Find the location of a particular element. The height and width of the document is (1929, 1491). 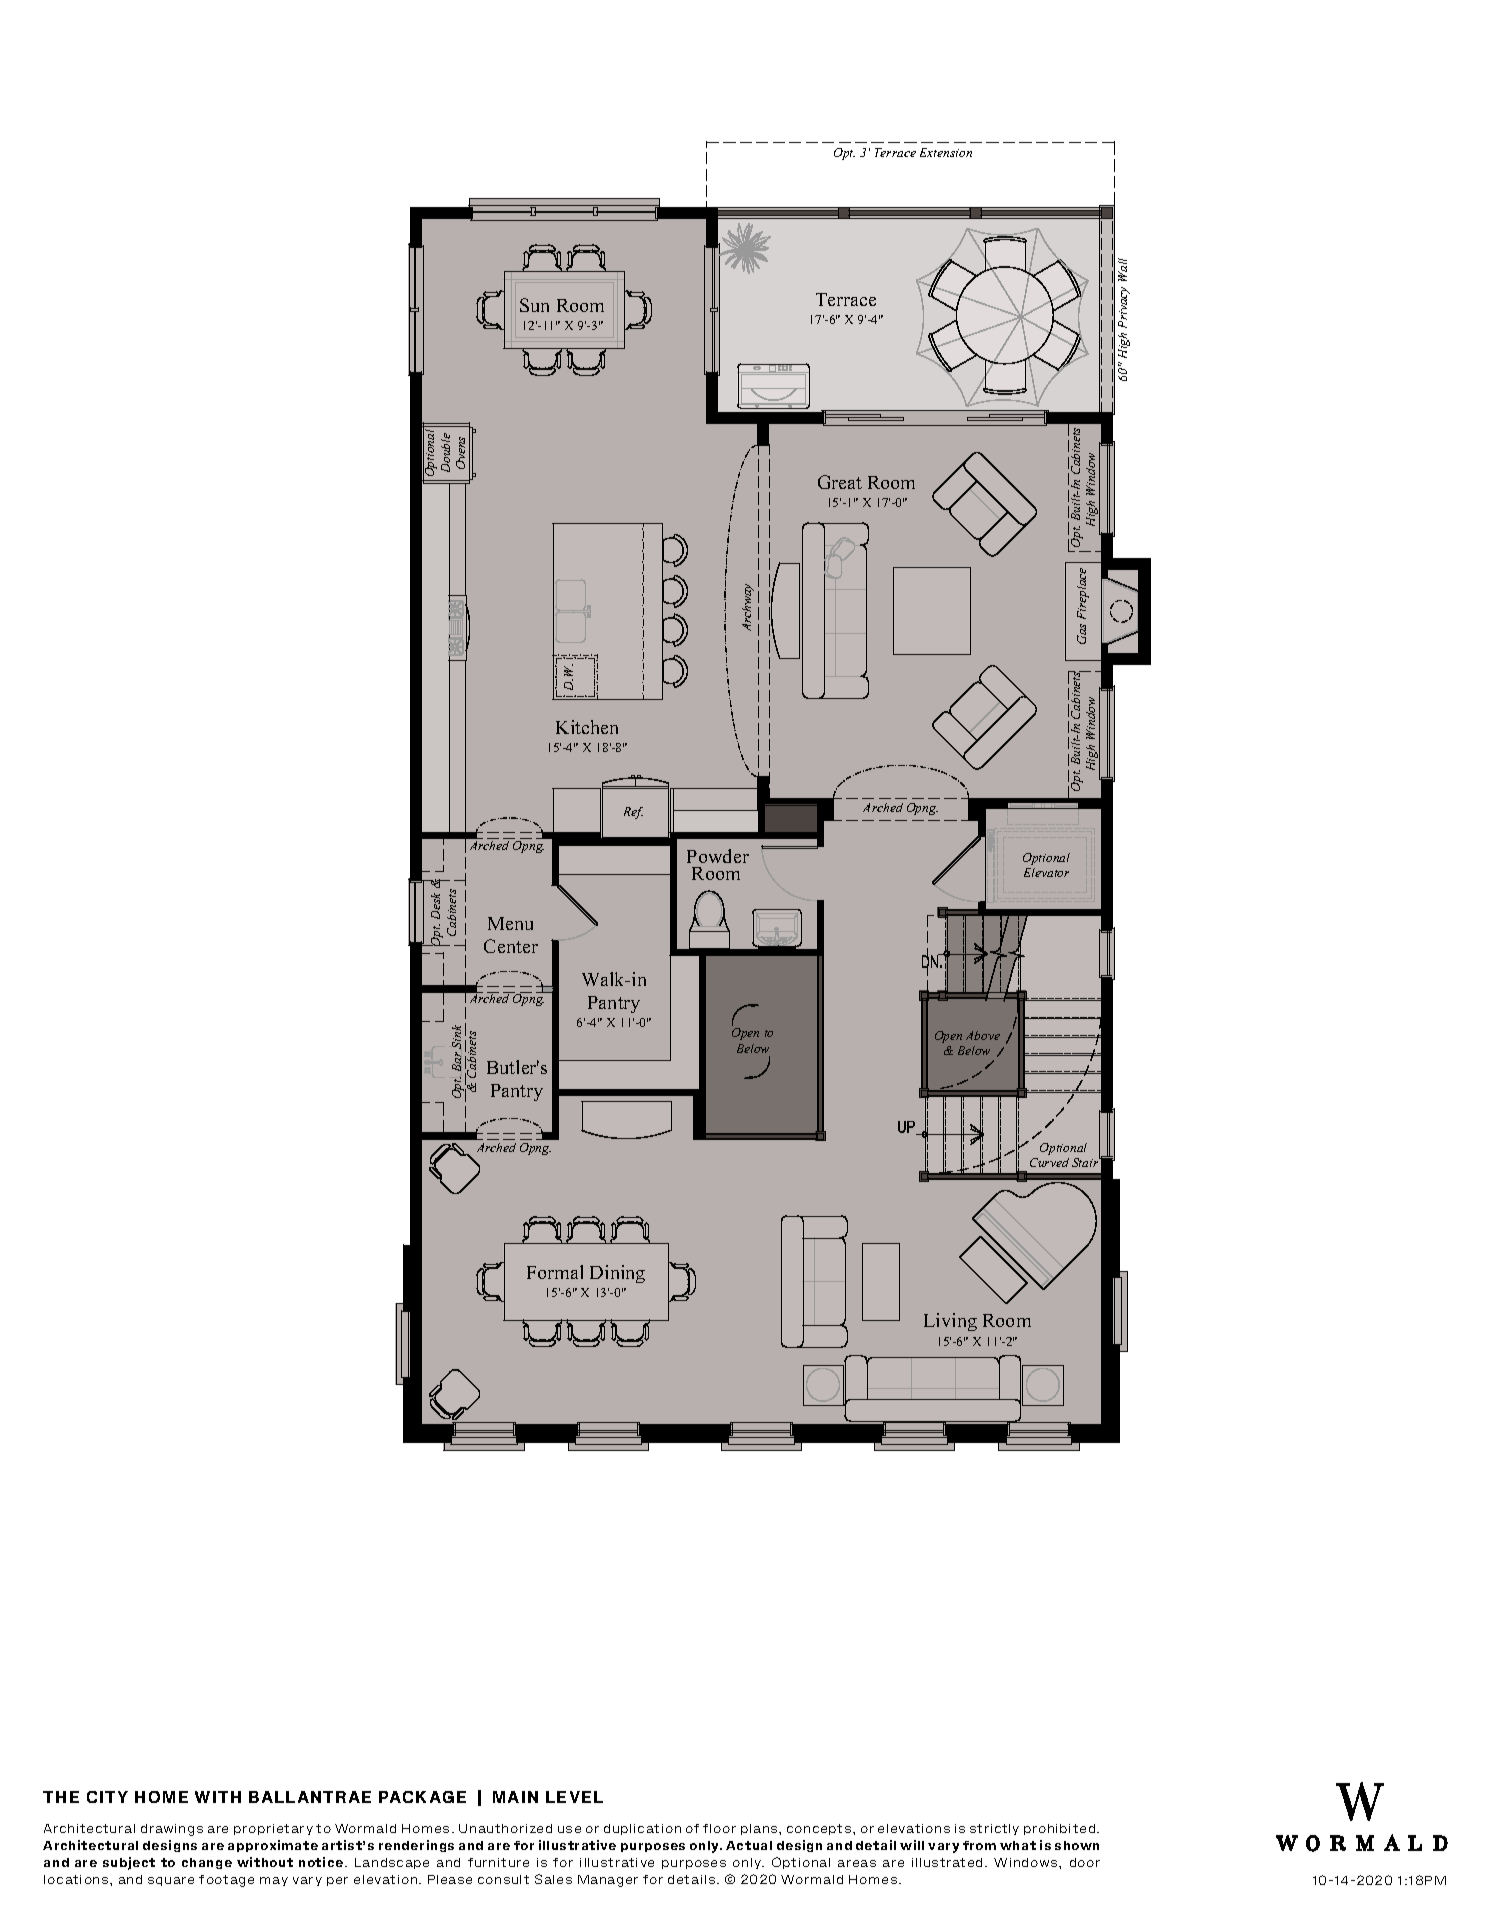

Above is located at coordinates (983, 1035).
